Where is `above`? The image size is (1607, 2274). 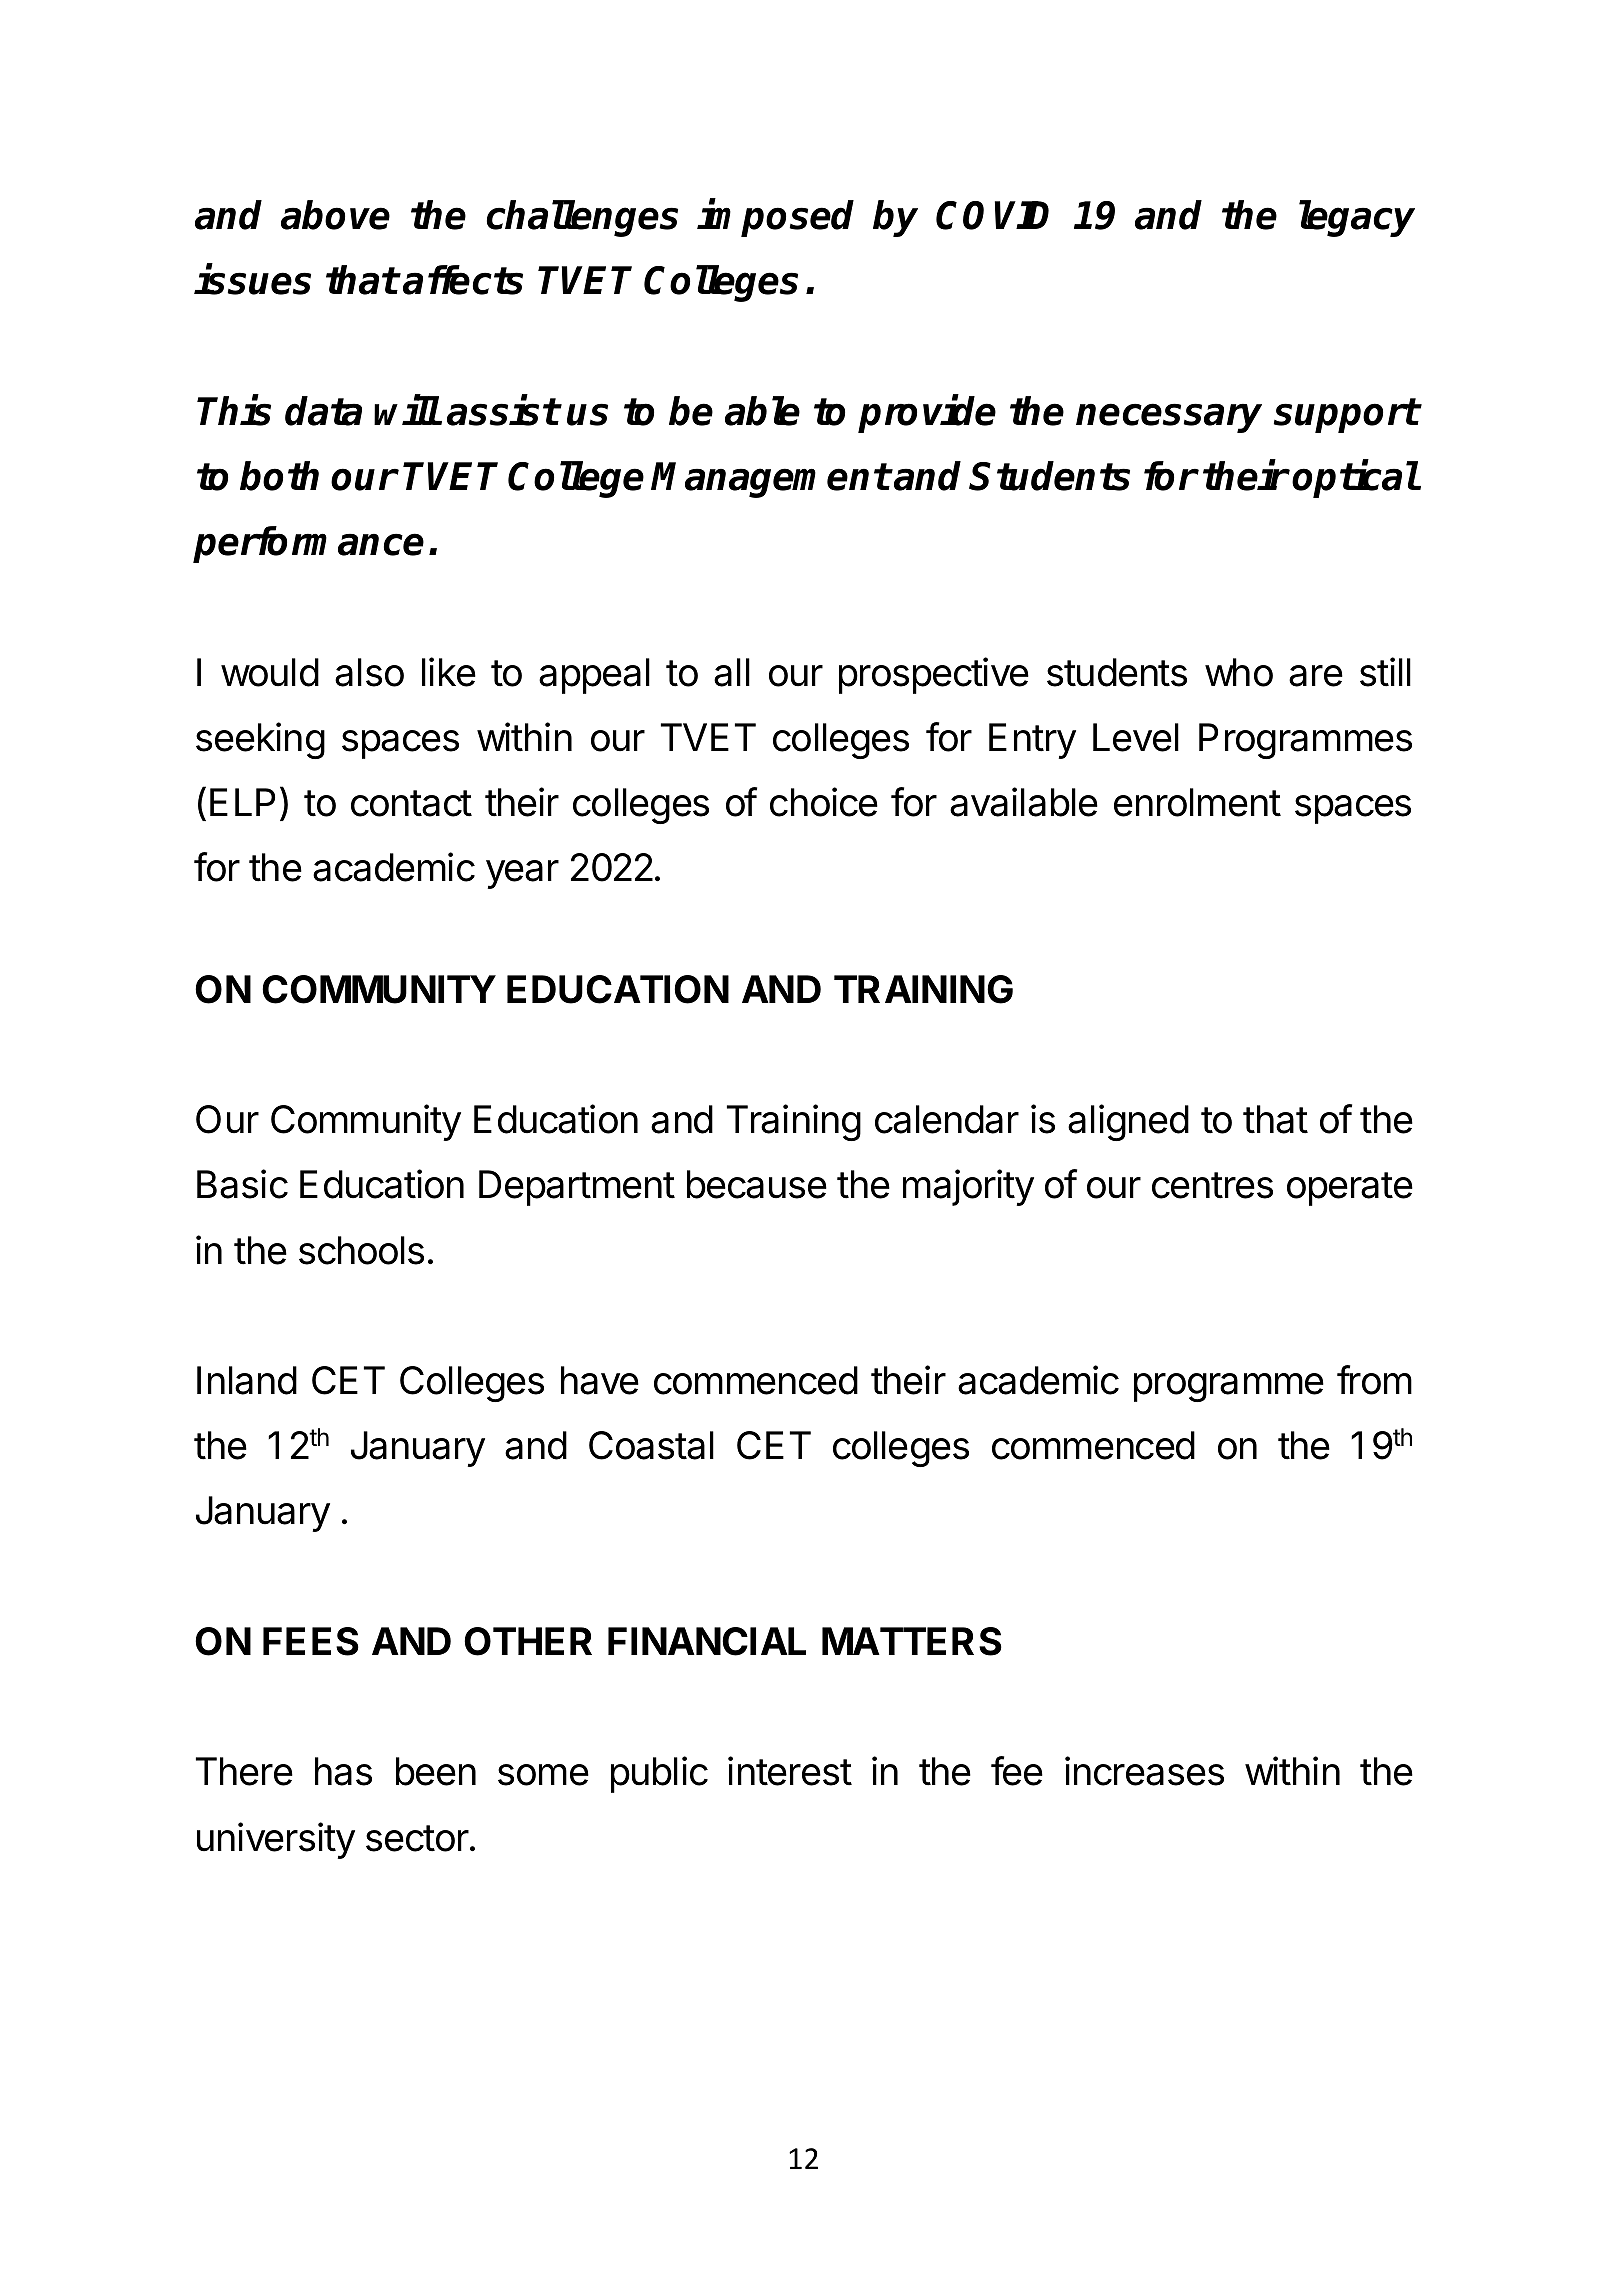 above is located at coordinates (335, 215).
